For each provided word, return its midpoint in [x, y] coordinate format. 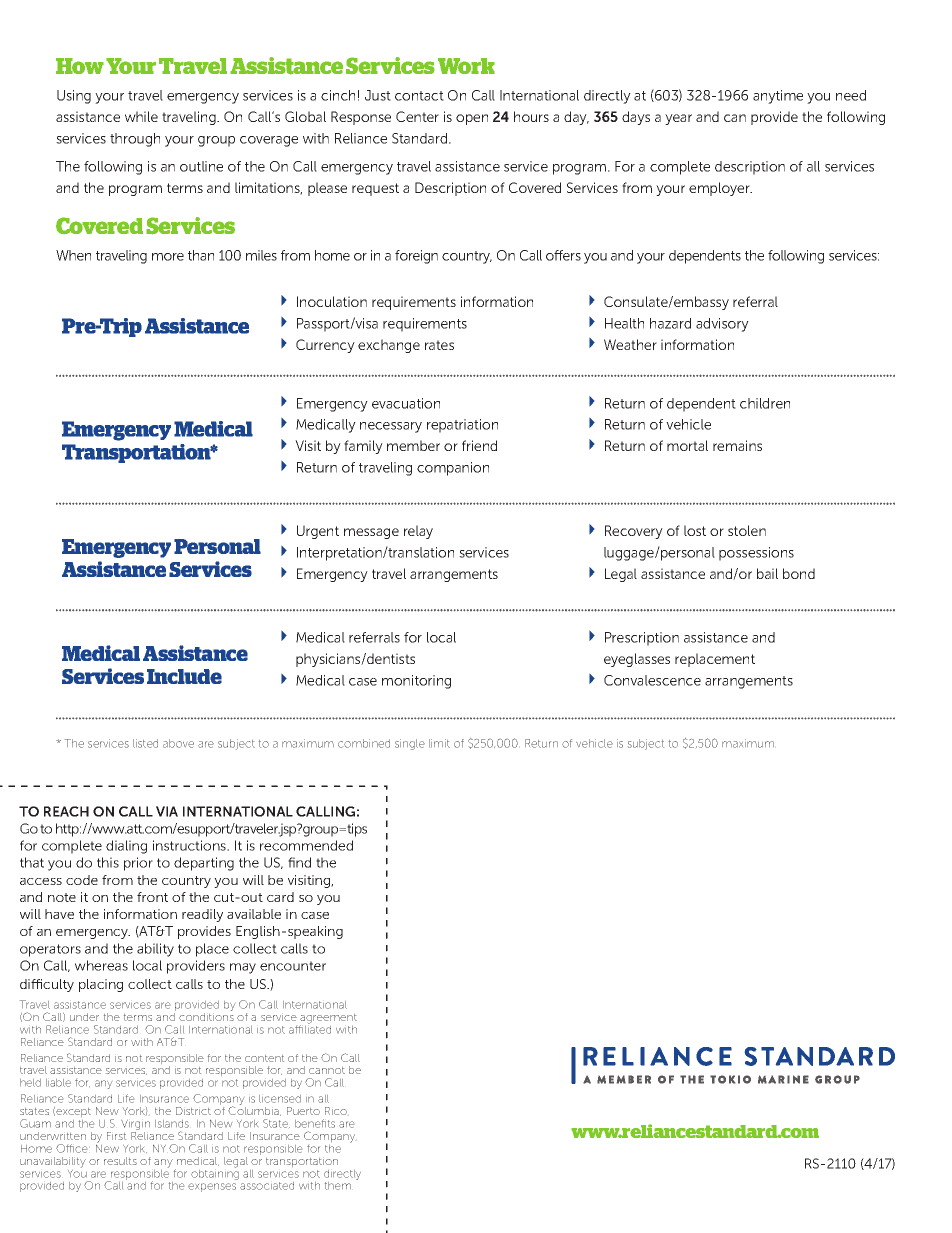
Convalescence [652, 680]
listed [145, 743]
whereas [101, 965]
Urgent [318, 532]
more [168, 257]
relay [418, 532]
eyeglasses [637, 660]
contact [419, 96]
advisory [722, 325]
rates [439, 345]
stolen [747, 530]
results [120, 1161]
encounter [293, 966]
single [410, 744]
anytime [778, 97]
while [141, 116]
